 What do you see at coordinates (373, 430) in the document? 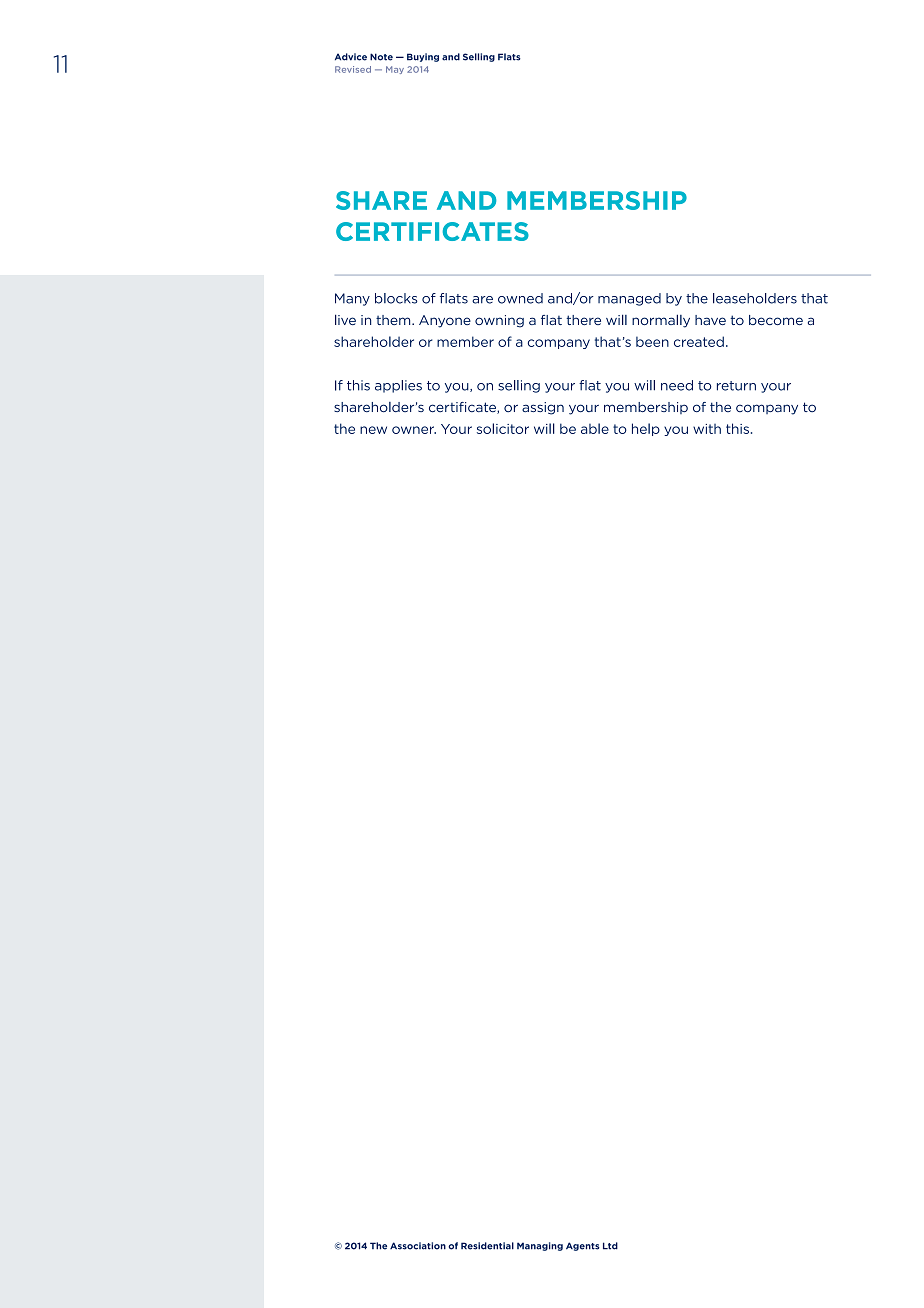
I see `new` at bounding box center [373, 430].
